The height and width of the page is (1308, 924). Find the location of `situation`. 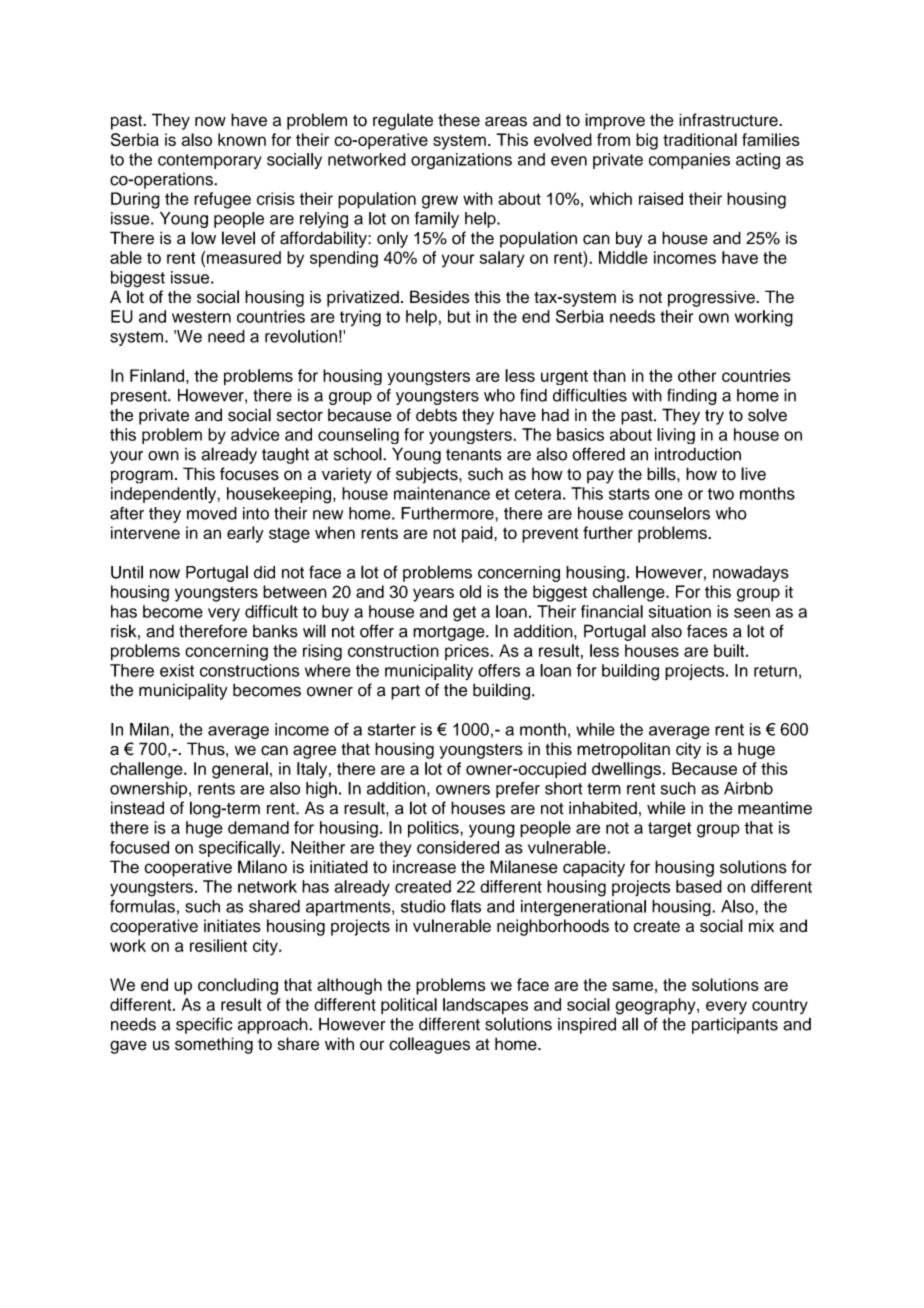

situation is located at coordinates (680, 611).
